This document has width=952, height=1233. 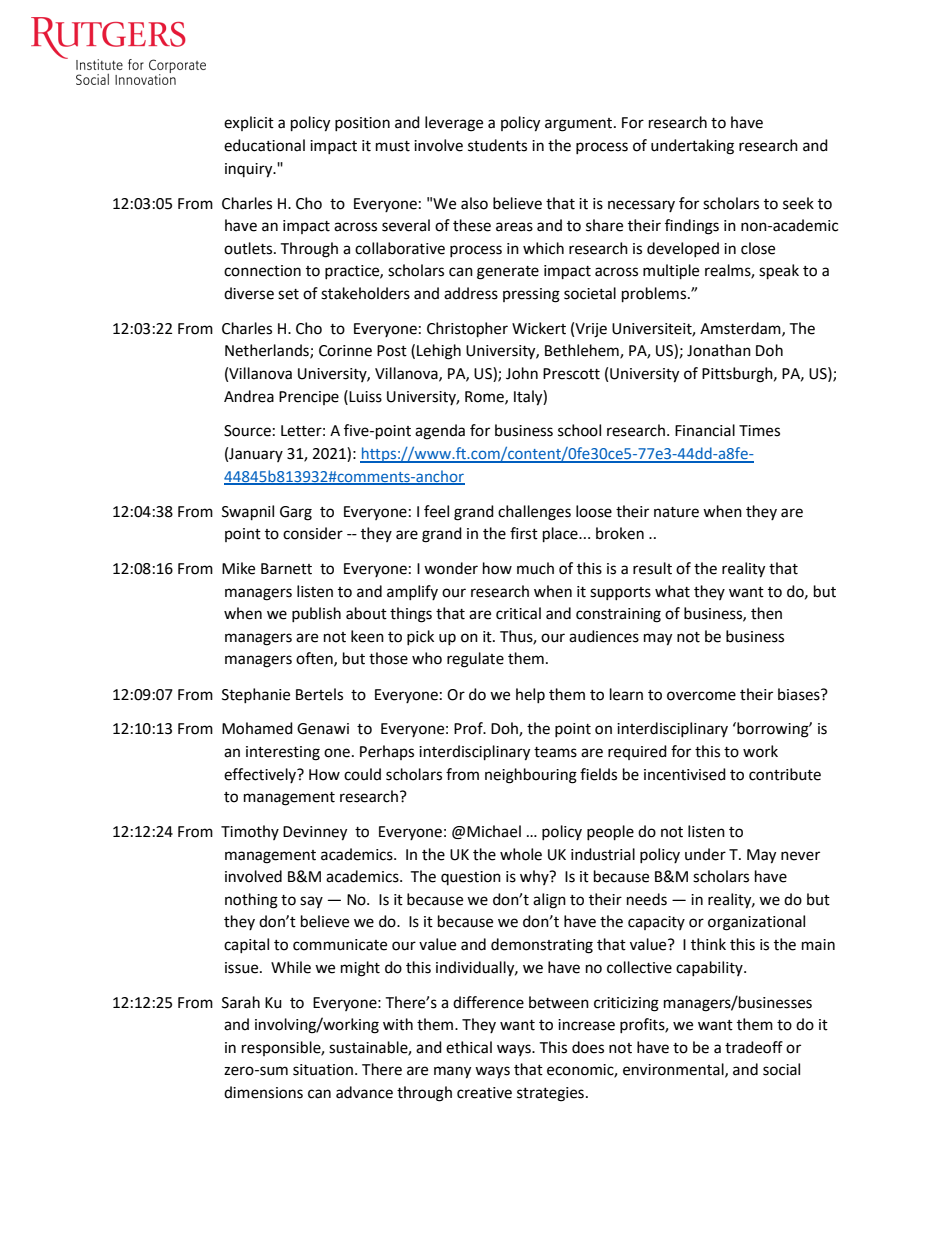 What do you see at coordinates (800, 856) in the document?
I see `never` at bounding box center [800, 856].
